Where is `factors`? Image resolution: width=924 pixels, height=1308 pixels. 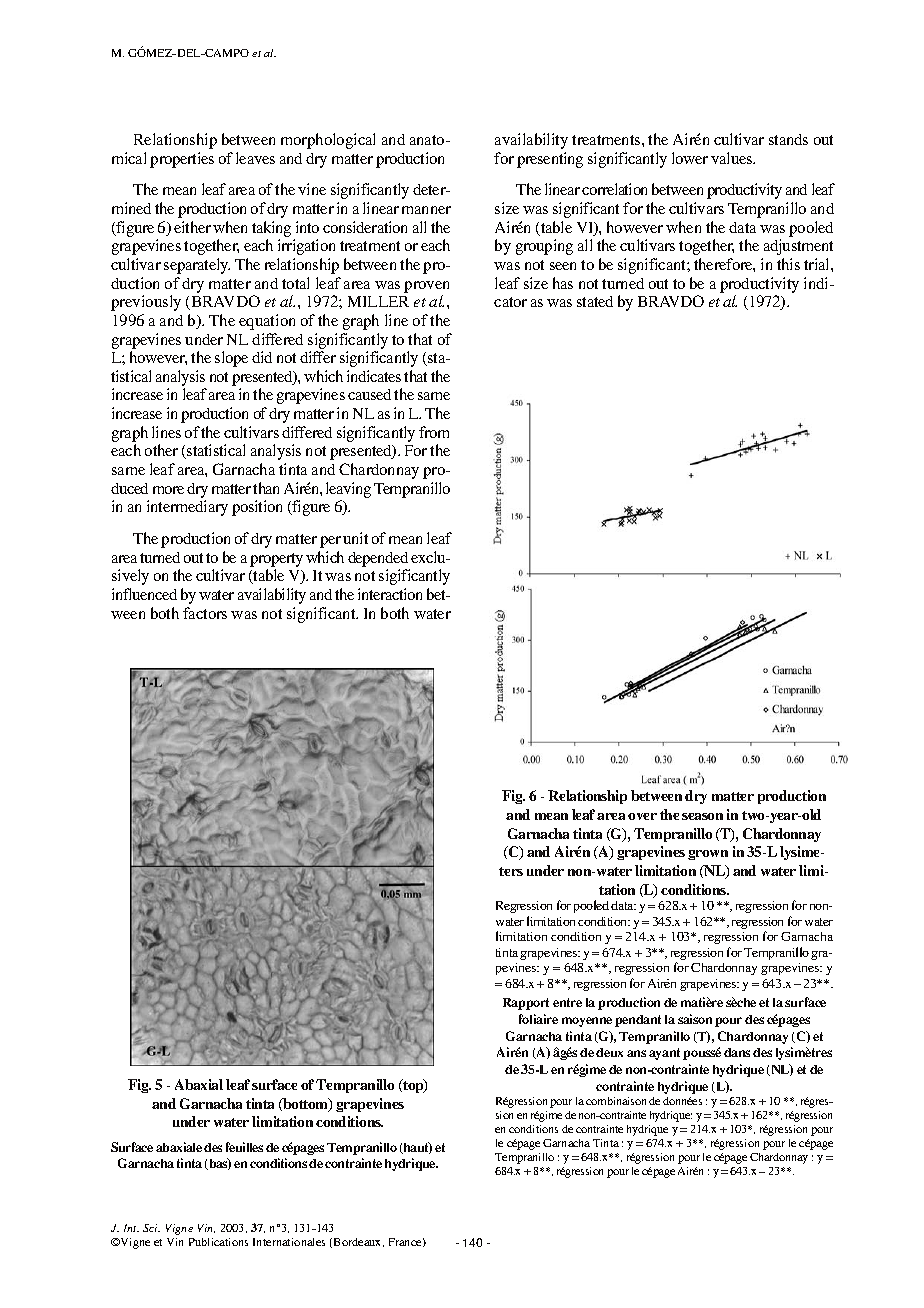
factors is located at coordinates (205, 613).
